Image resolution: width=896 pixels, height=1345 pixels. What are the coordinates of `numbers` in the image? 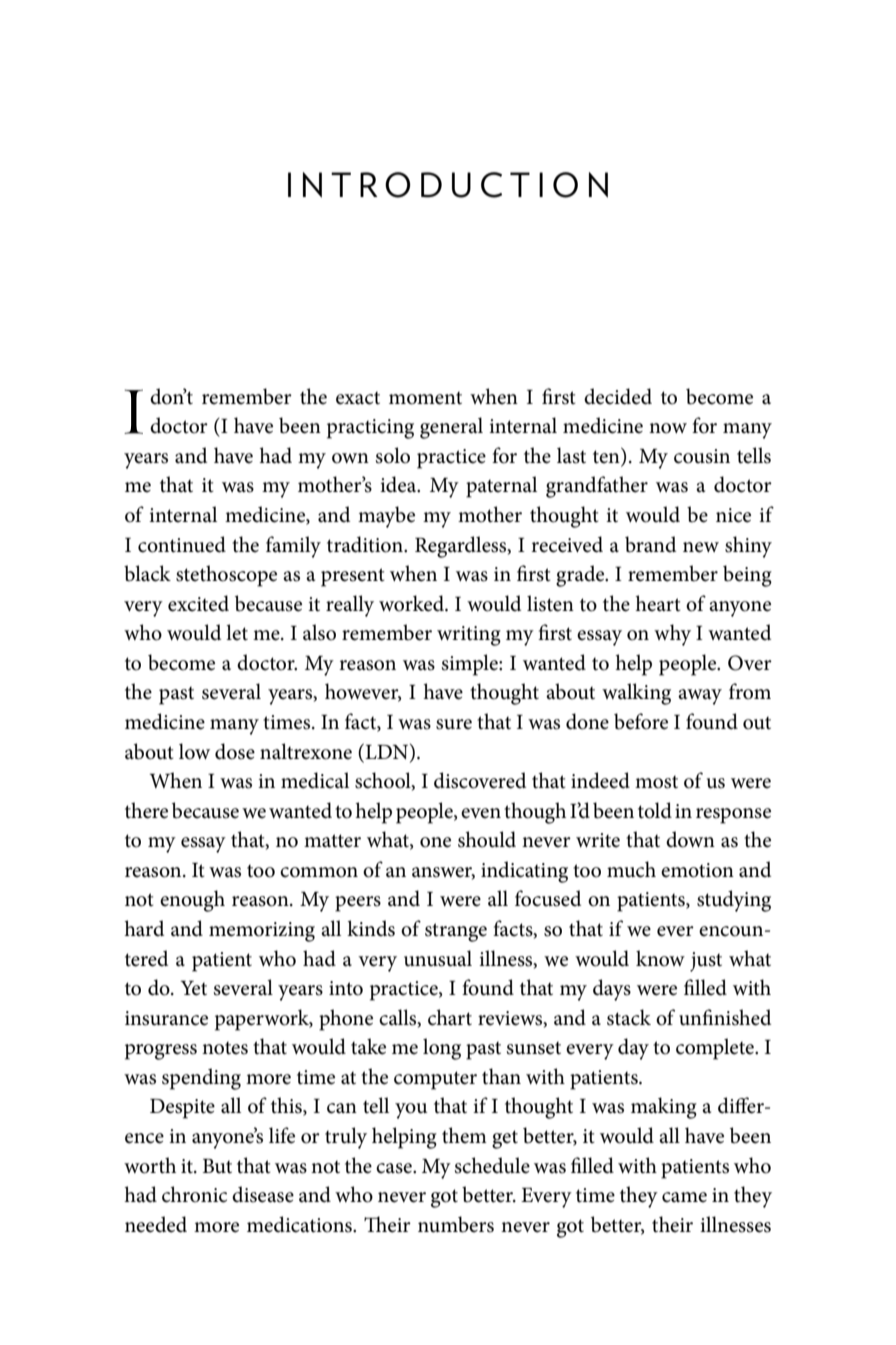 It's located at (456, 1224).
